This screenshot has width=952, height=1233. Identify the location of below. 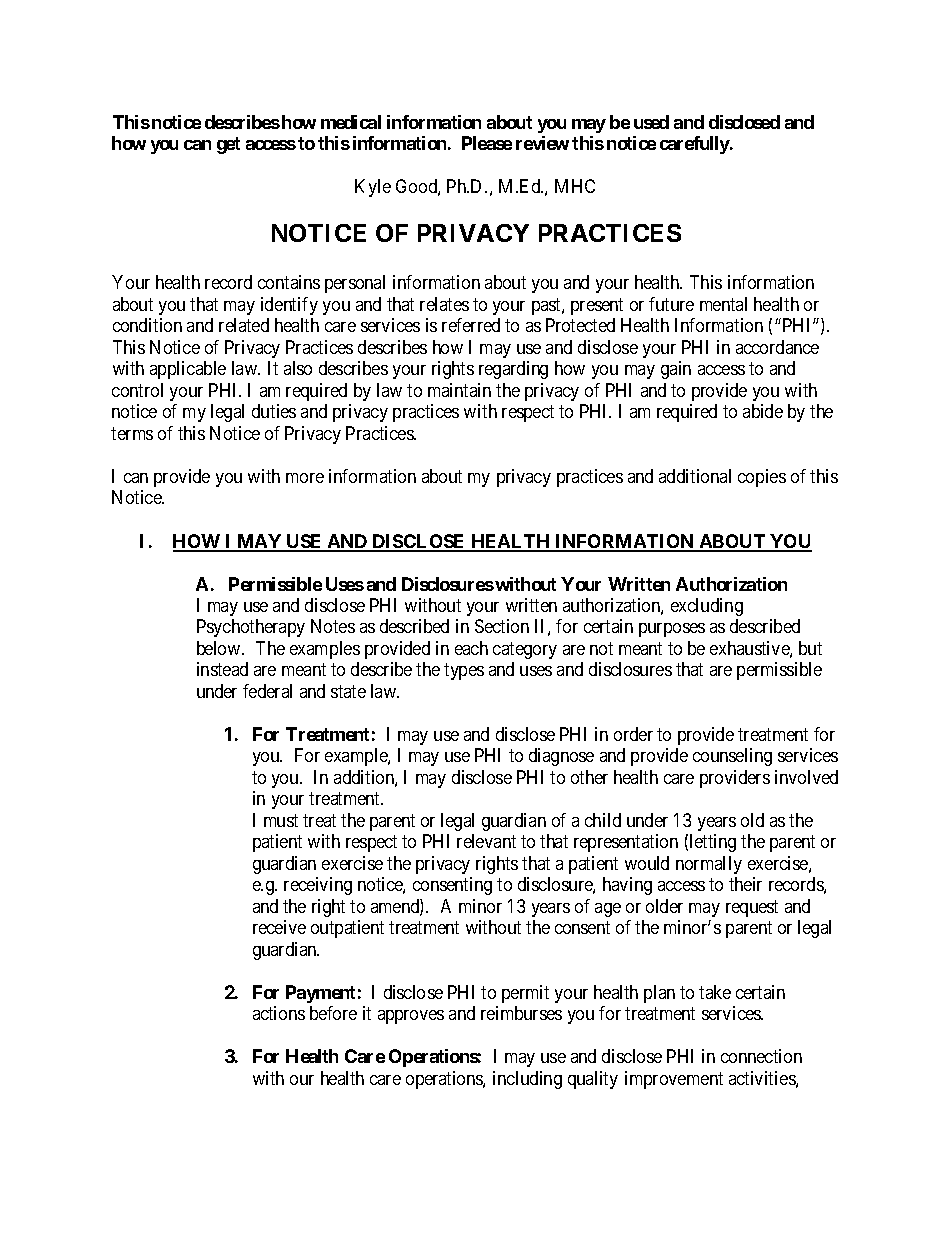
(220, 648).
